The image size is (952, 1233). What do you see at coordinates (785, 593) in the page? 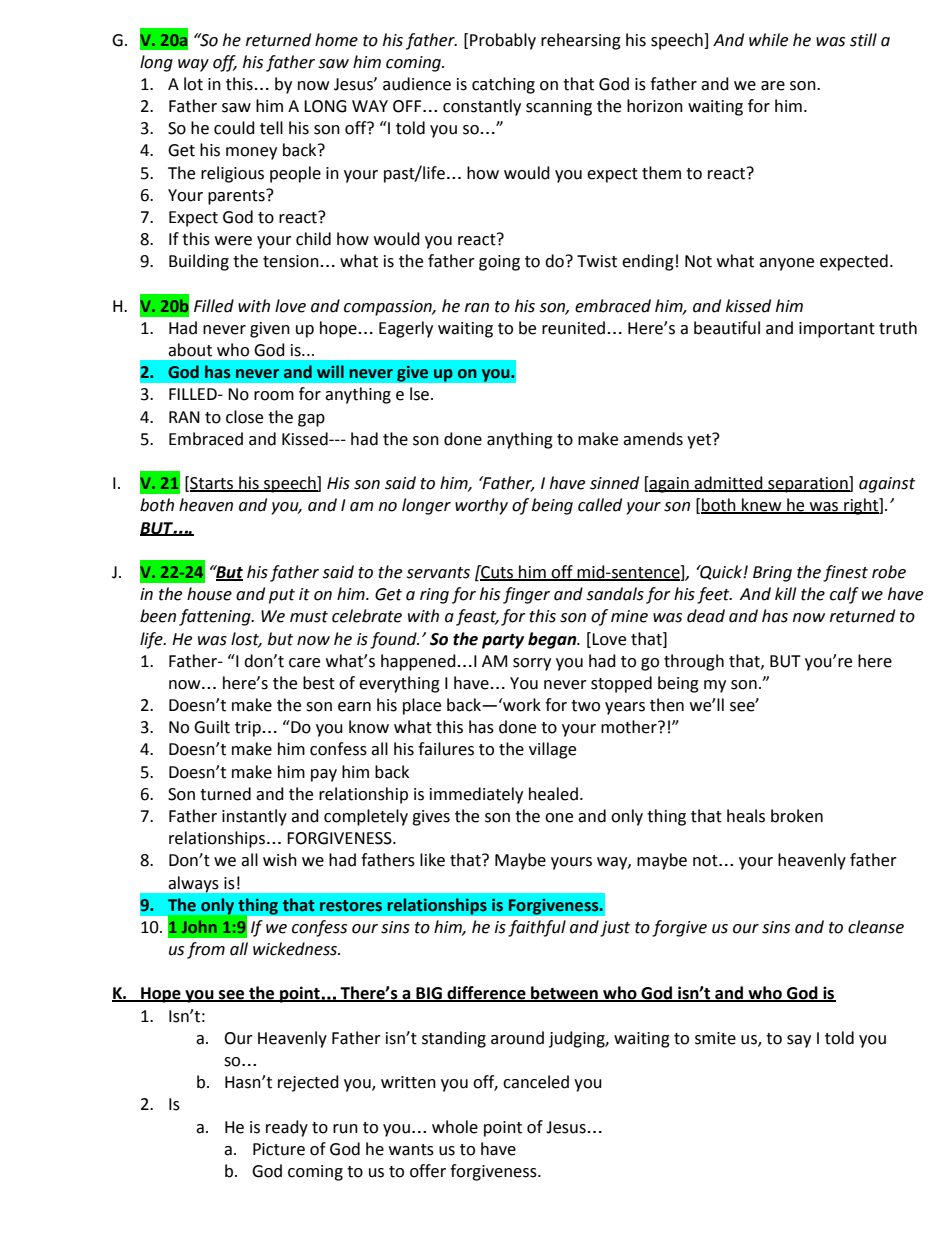
I see `kill` at bounding box center [785, 593].
